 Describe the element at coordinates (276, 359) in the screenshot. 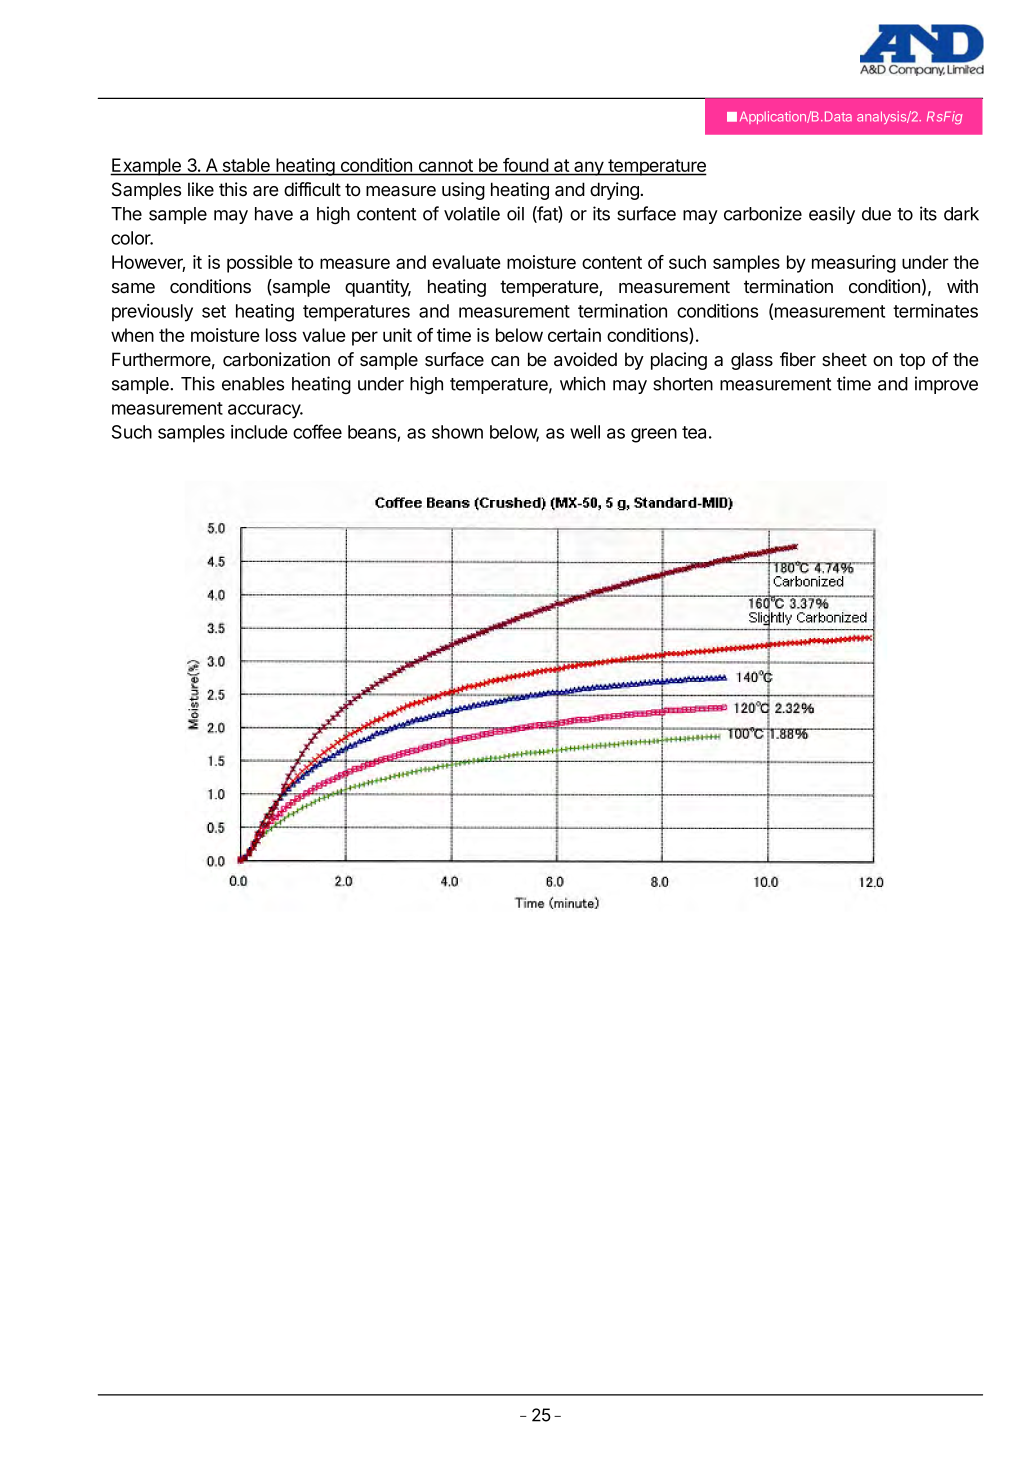

I see `carbonization` at that location.
